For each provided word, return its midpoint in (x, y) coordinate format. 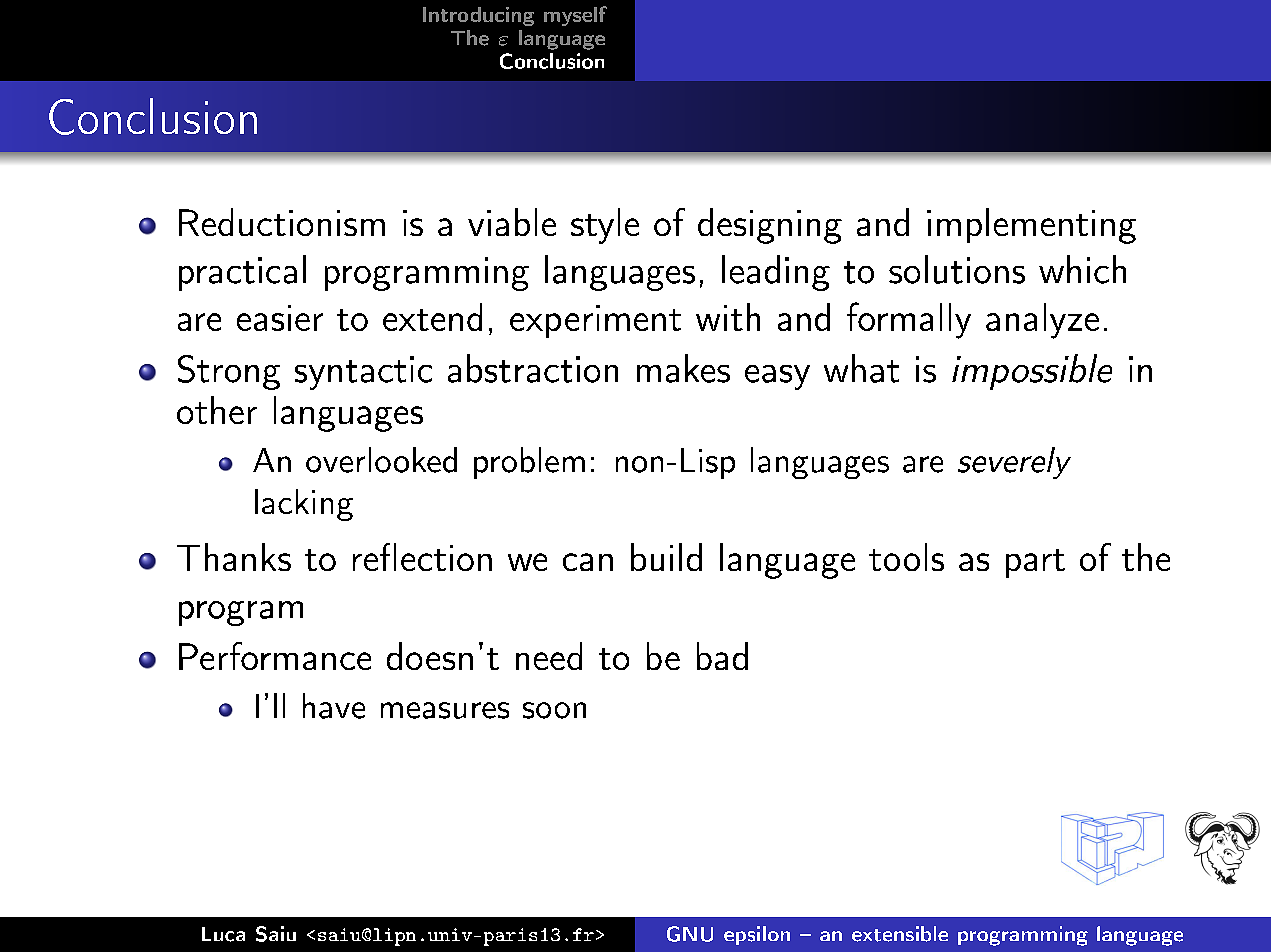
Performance (275, 656)
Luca (223, 934)
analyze (1042, 321)
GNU (690, 934)
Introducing (478, 16)
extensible (900, 934)
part (1035, 563)
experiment (595, 321)
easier (280, 318)
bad (722, 656)
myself (575, 16)
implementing (1031, 226)
